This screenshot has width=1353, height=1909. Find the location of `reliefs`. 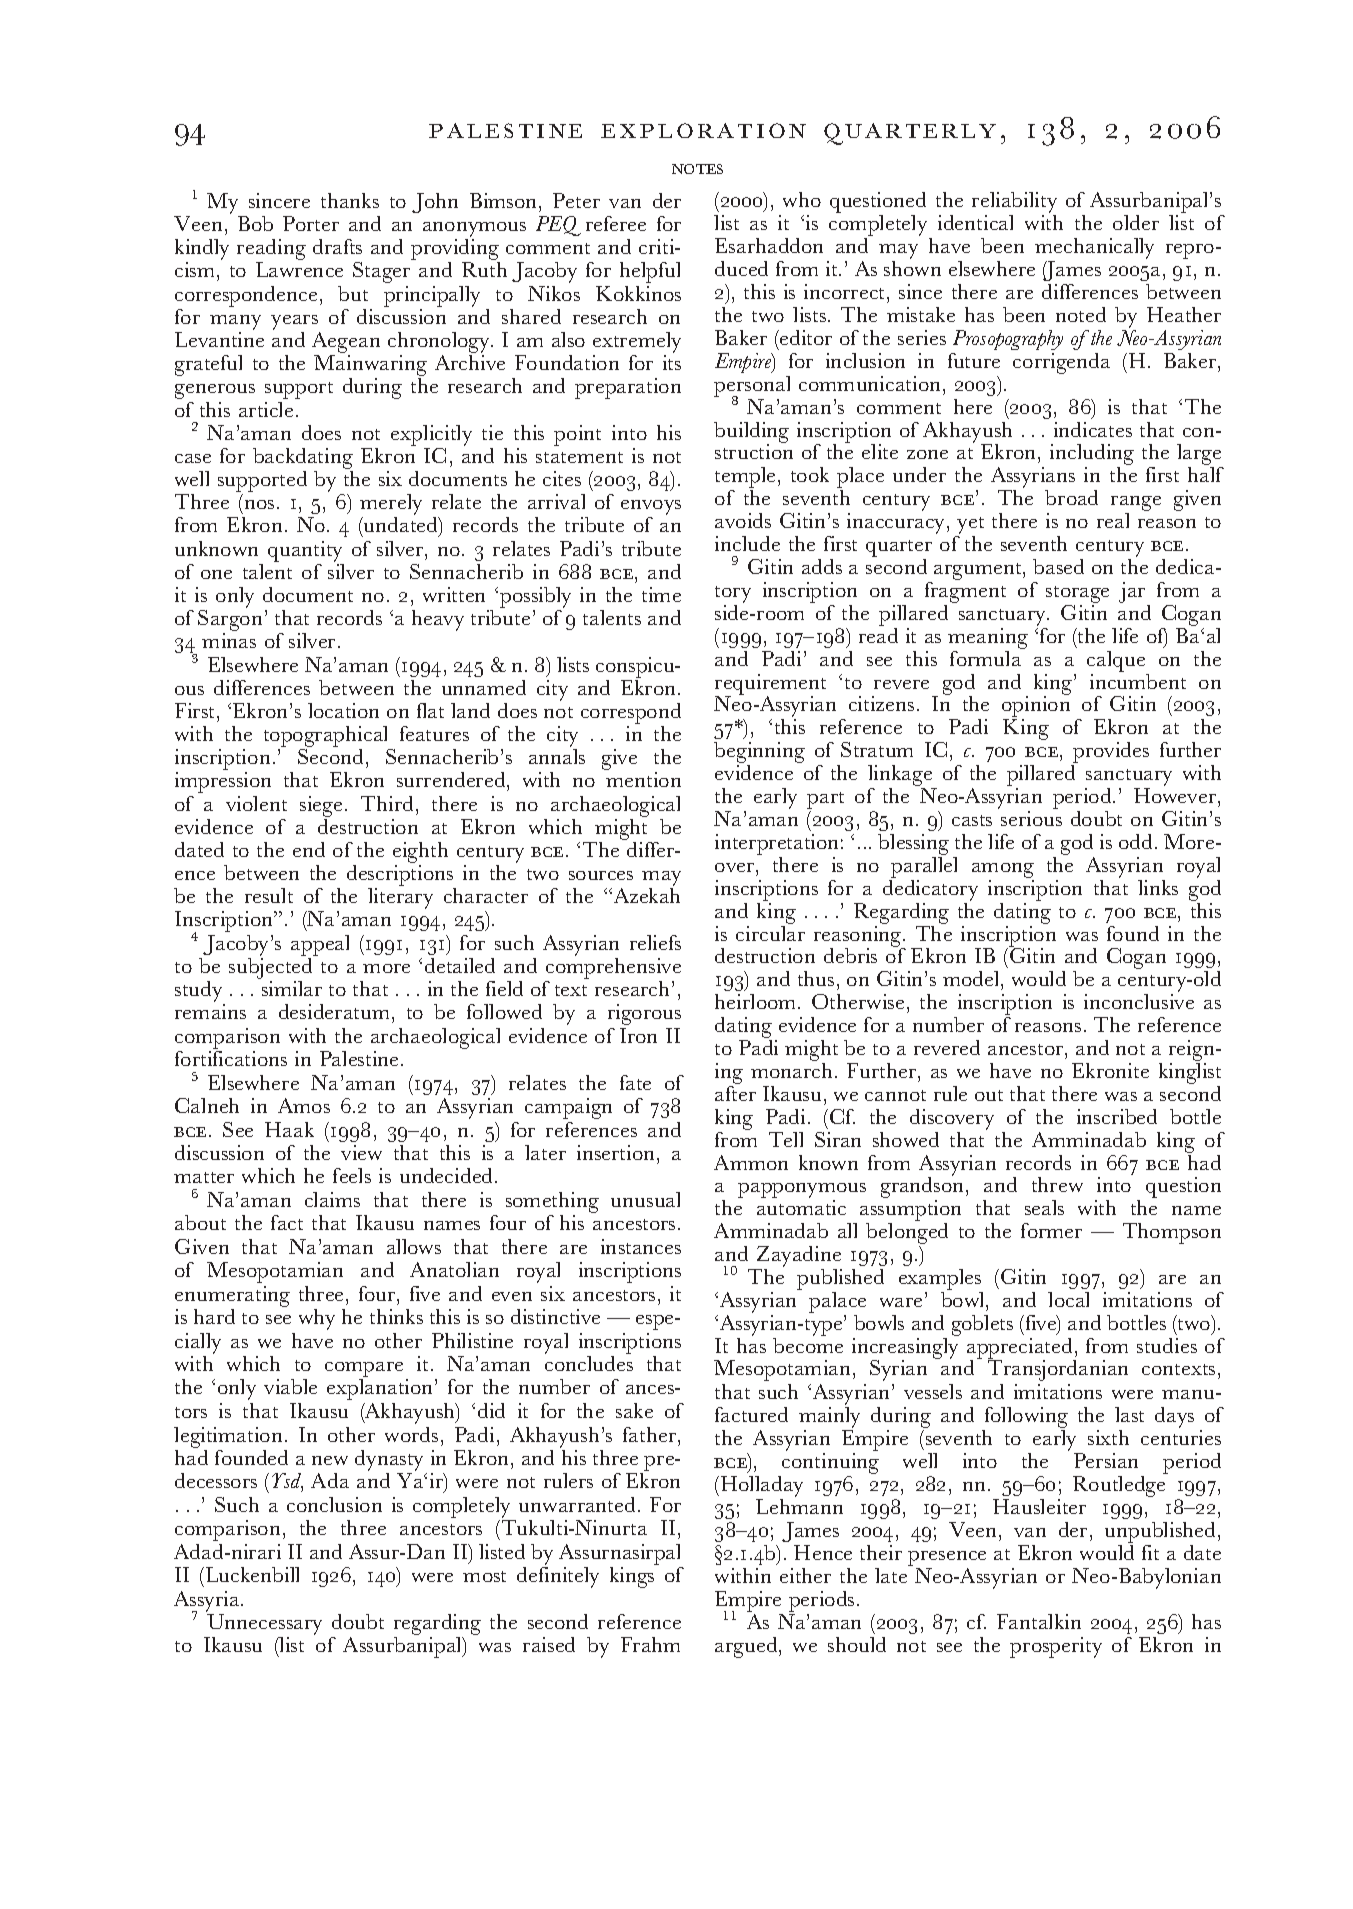

reliefs is located at coordinates (655, 942).
